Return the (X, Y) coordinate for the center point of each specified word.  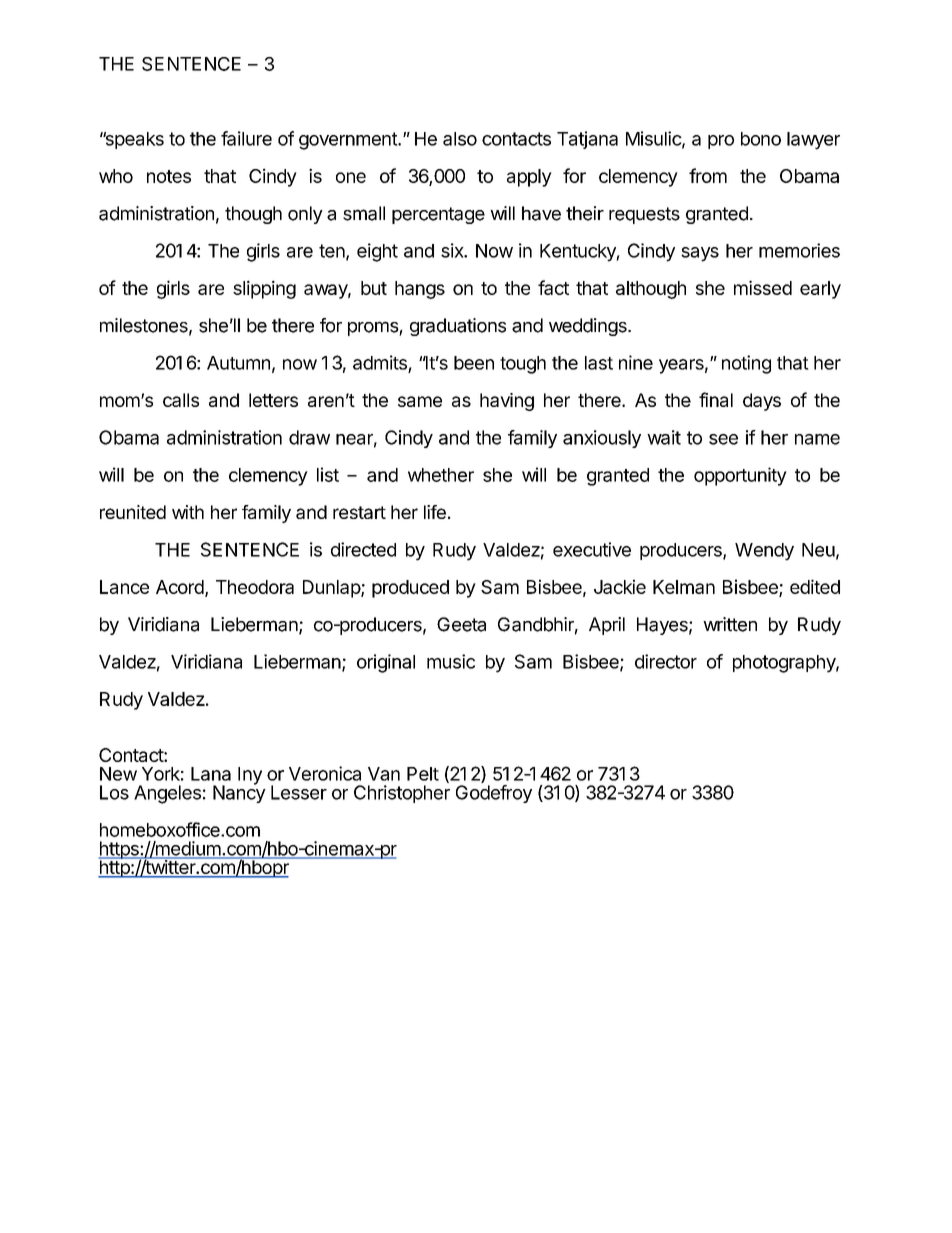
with (188, 512)
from (708, 175)
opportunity (740, 476)
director (666, 661)
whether (441, 475)
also (460, 139)
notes (169, 176)
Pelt (423, 774)
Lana (211, 774)
